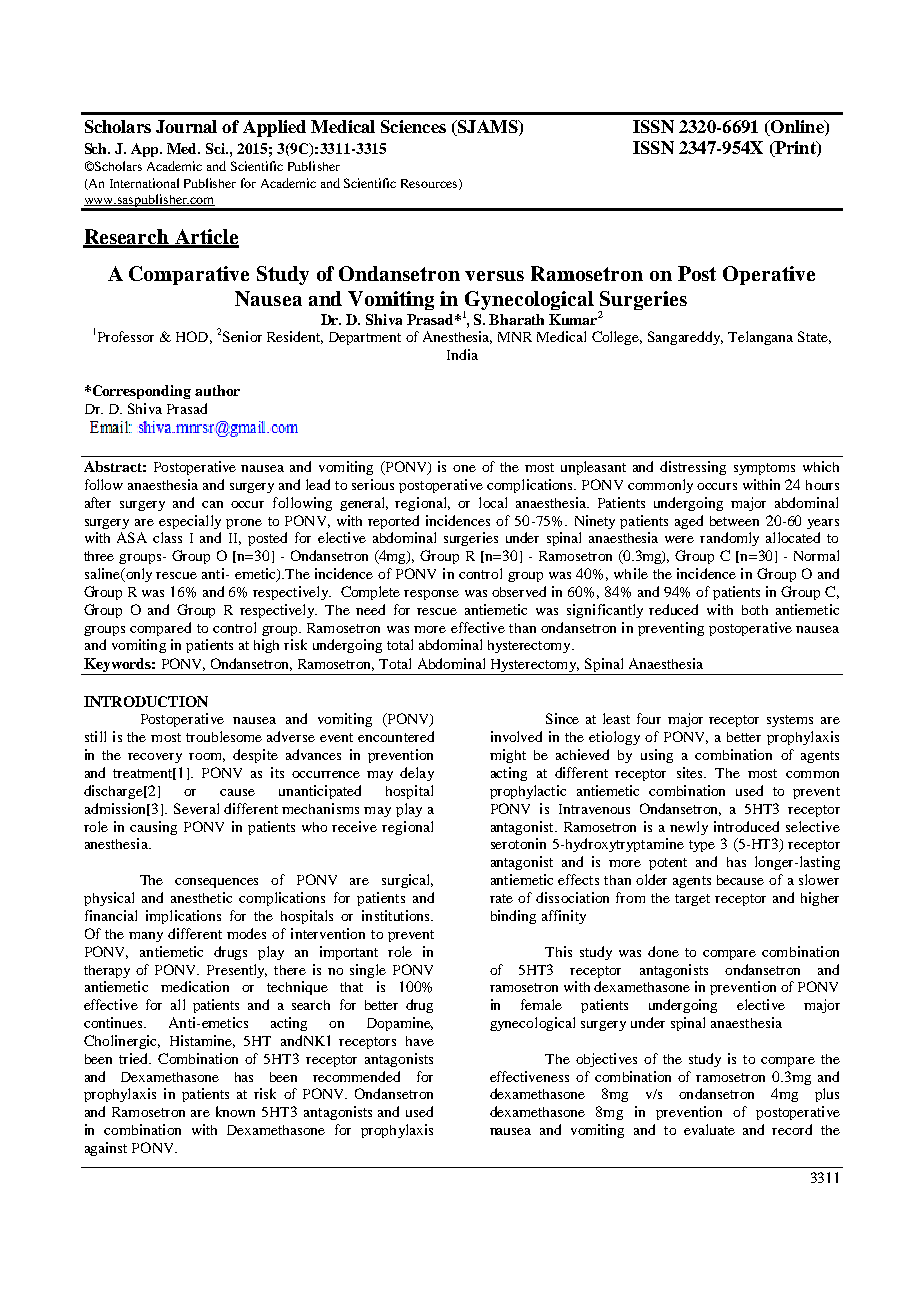 Image resolution: width=924 pixels, height=1308 pixels. I want to click on Resources, so click(430, 184).
